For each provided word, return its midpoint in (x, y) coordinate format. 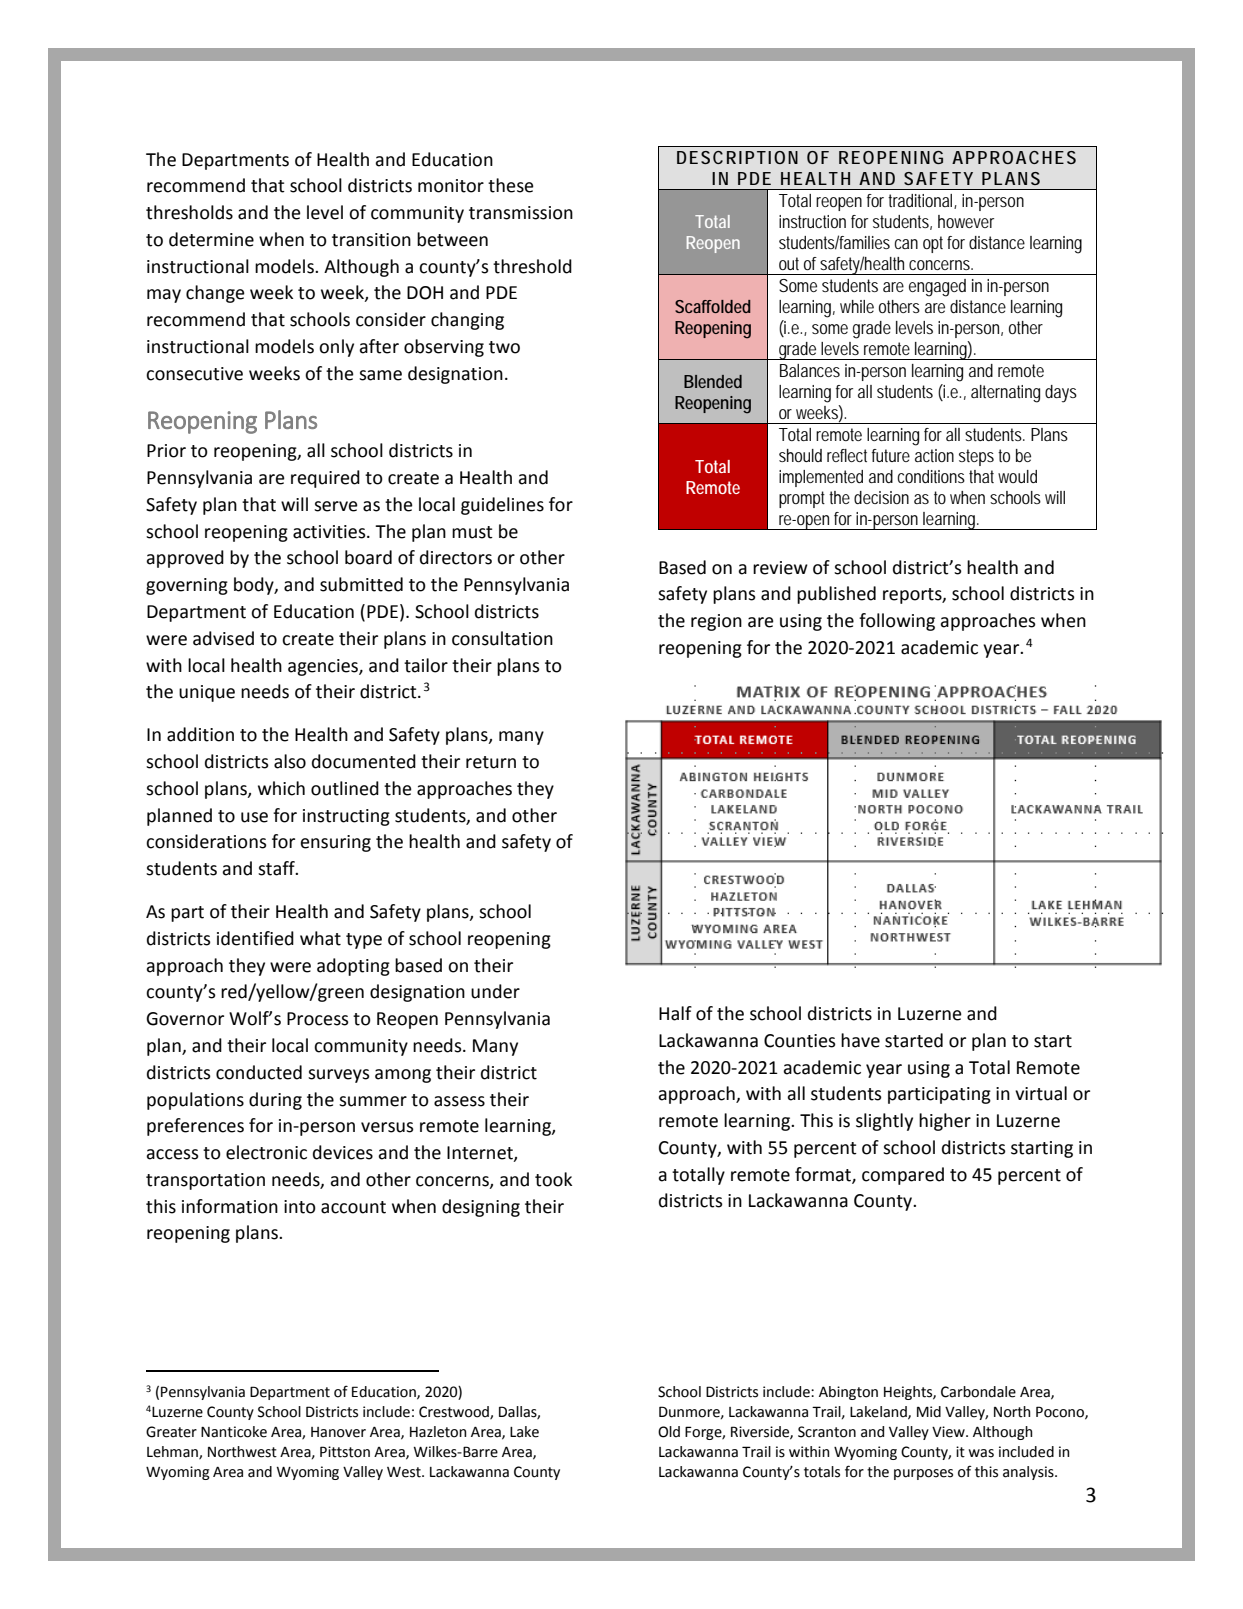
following (897, 622)
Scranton (827, 1432)
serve (336, 506)
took (553, 1179)
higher (945, 1122)
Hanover (338, 1432)
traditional (921, 201)
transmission (521, 213)
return (491, 762)
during (275, 1101)
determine (211, 239)
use (254, 817)
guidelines (502, 506)
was (981, 1453)
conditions (931, 476)
